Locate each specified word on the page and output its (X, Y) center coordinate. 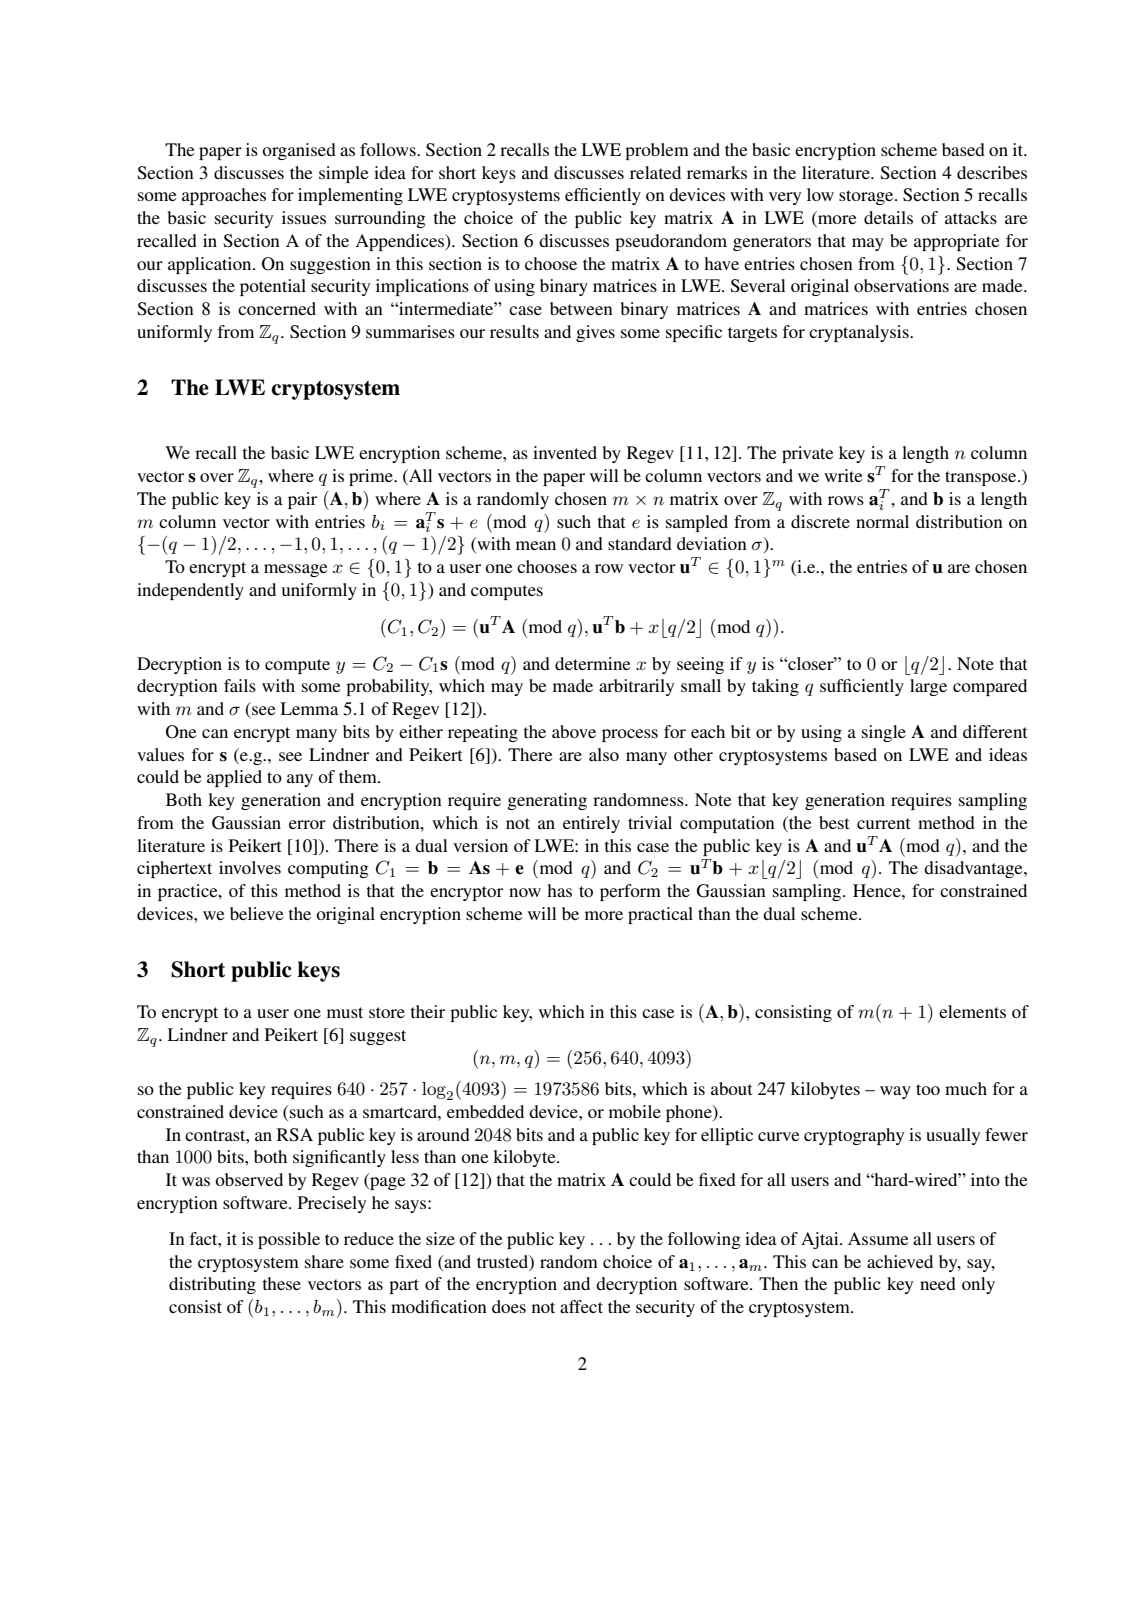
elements (972, 1011)
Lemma (309, 708)
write (843, 475)
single (884, 733)
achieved (900, 1261)
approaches (224, 196)
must (345, 1012)
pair (302, 500)
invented (565, 452)
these (281, 1283)
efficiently (603, 196)
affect (581, 1306)
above (574, 731)
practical (660, 915)
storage (867, 197)
